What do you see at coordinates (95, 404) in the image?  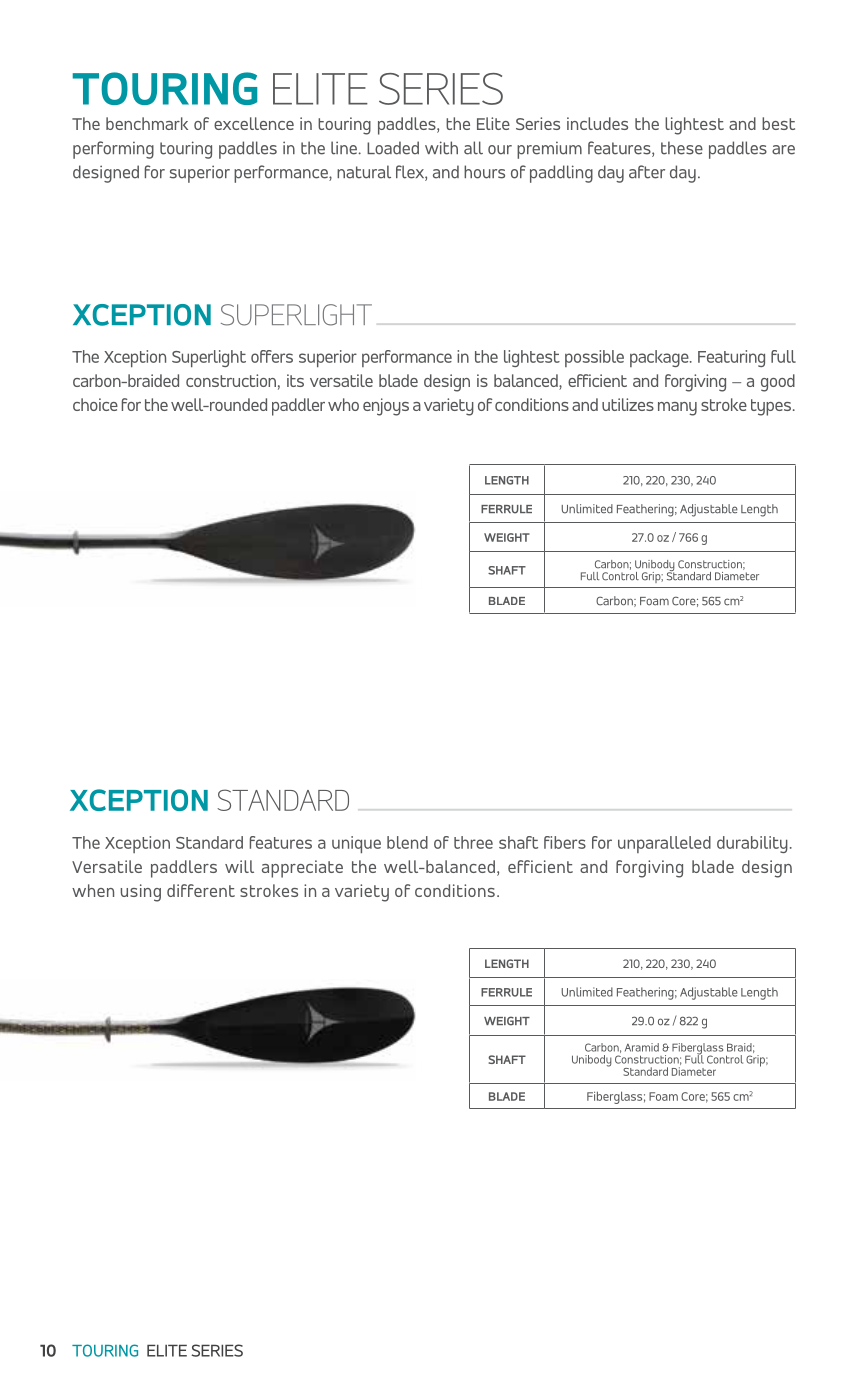 I see `choice` at bounding box center [95, 404].
